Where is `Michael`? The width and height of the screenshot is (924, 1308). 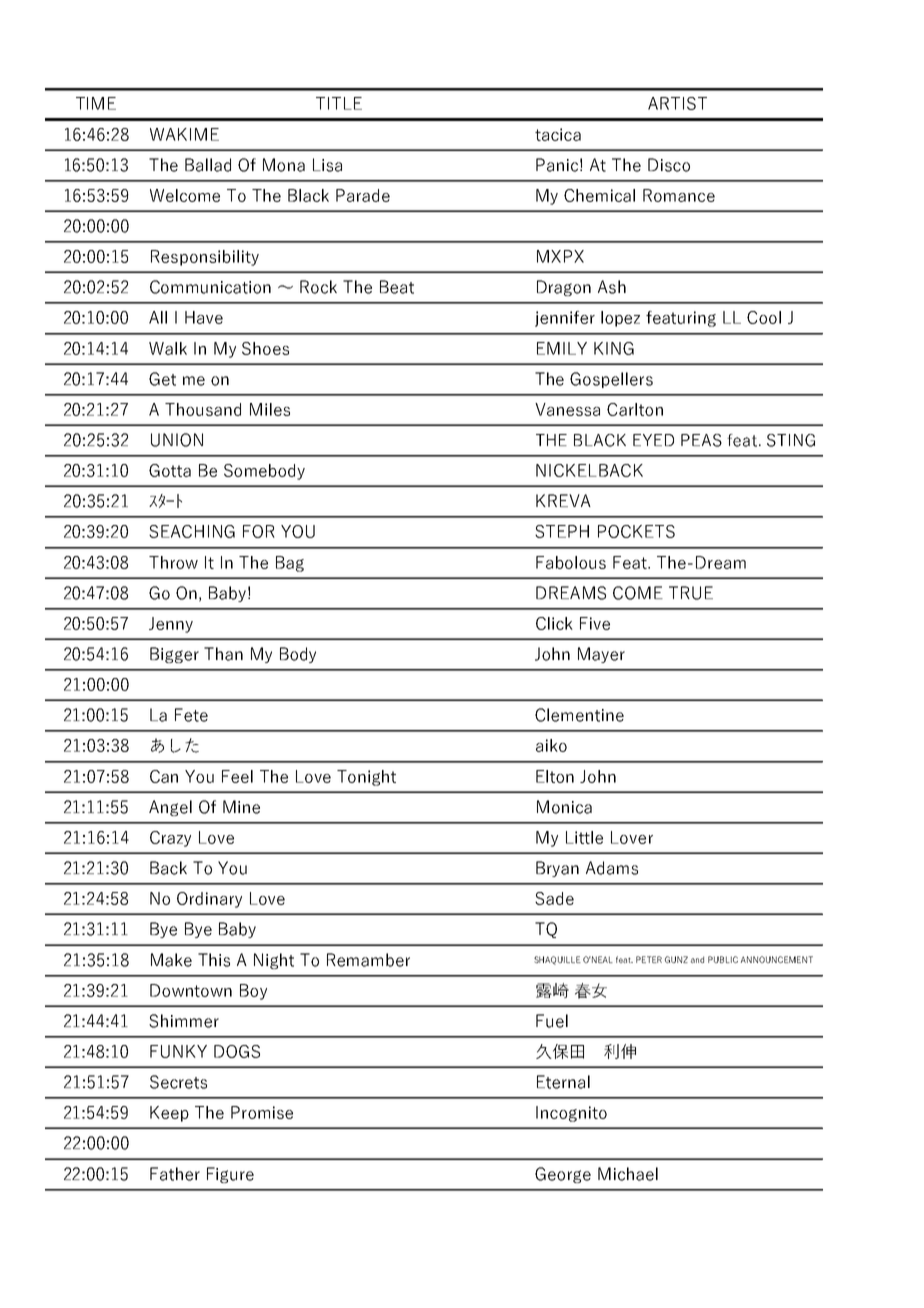
Michael is located at coordinates (628, 1174).
